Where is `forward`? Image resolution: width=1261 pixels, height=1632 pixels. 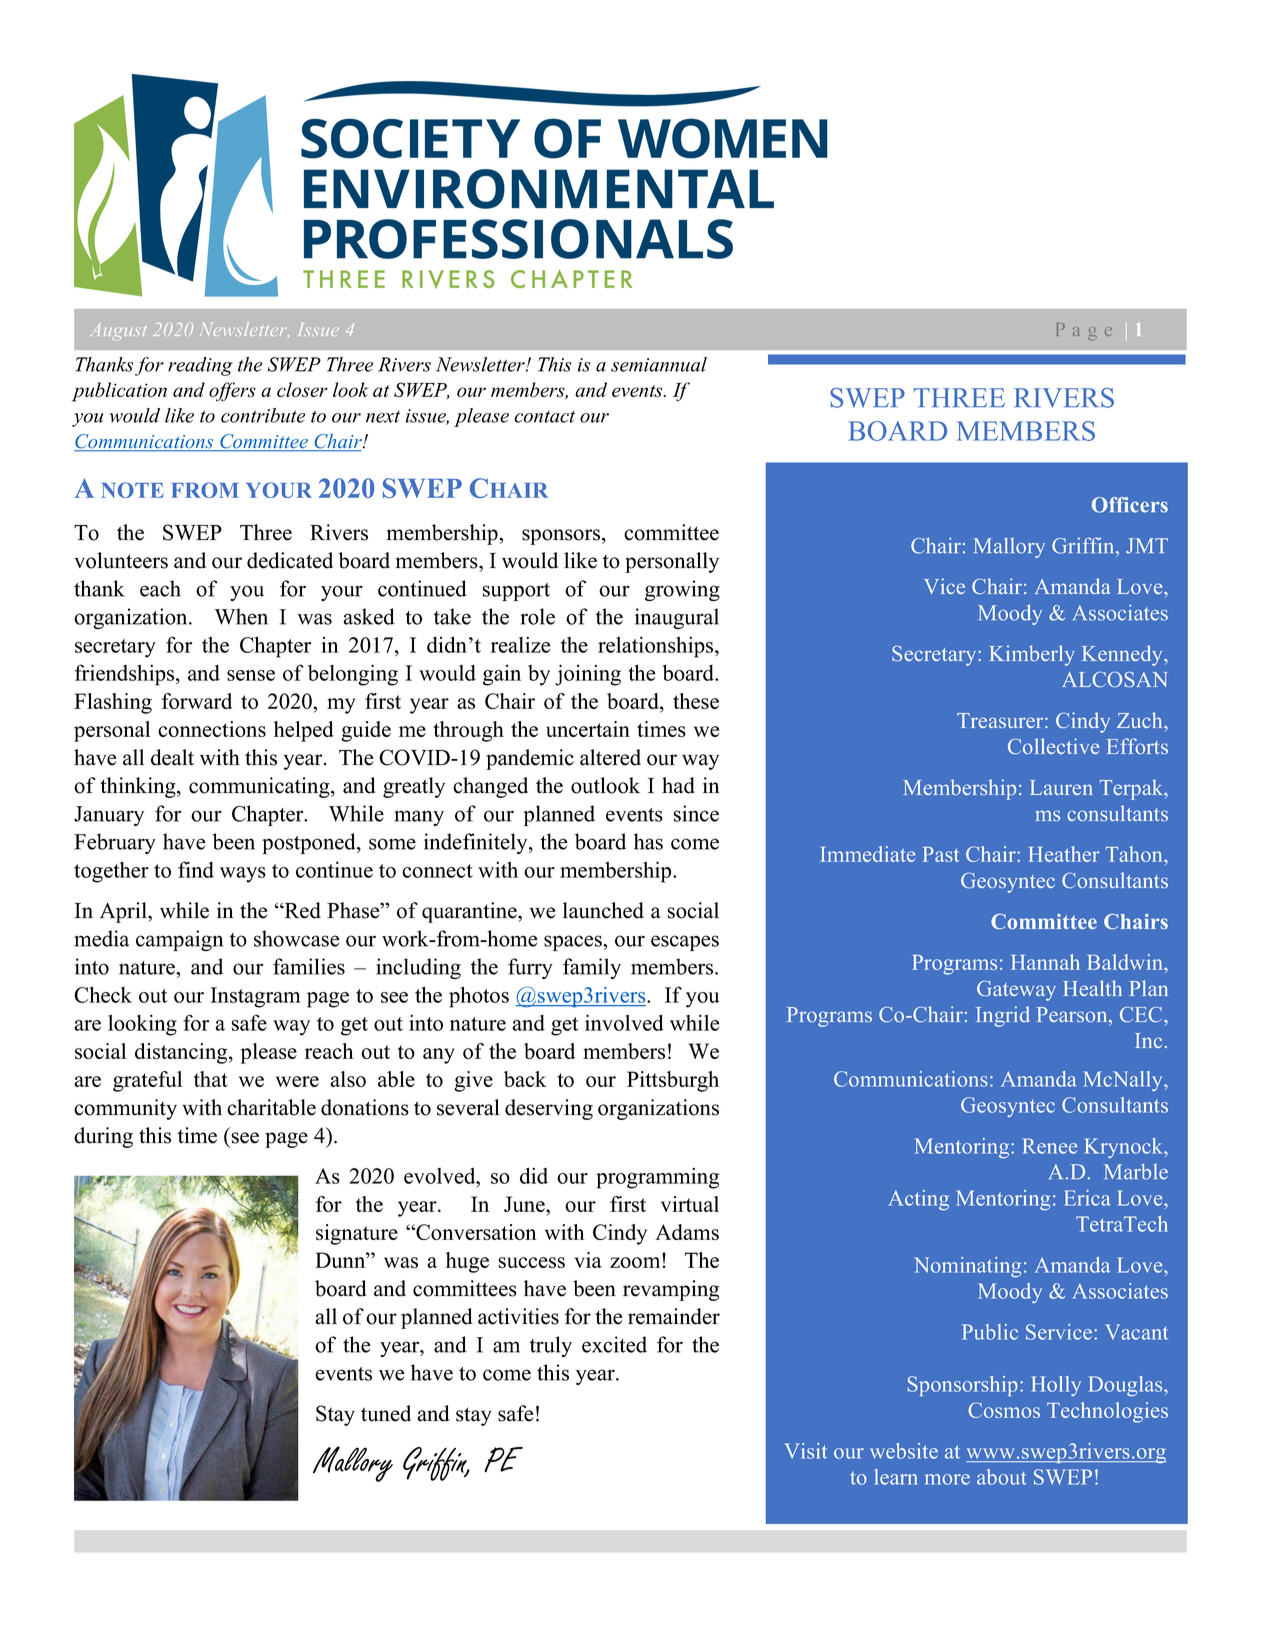
forward is located at coordinates (197, 701).
